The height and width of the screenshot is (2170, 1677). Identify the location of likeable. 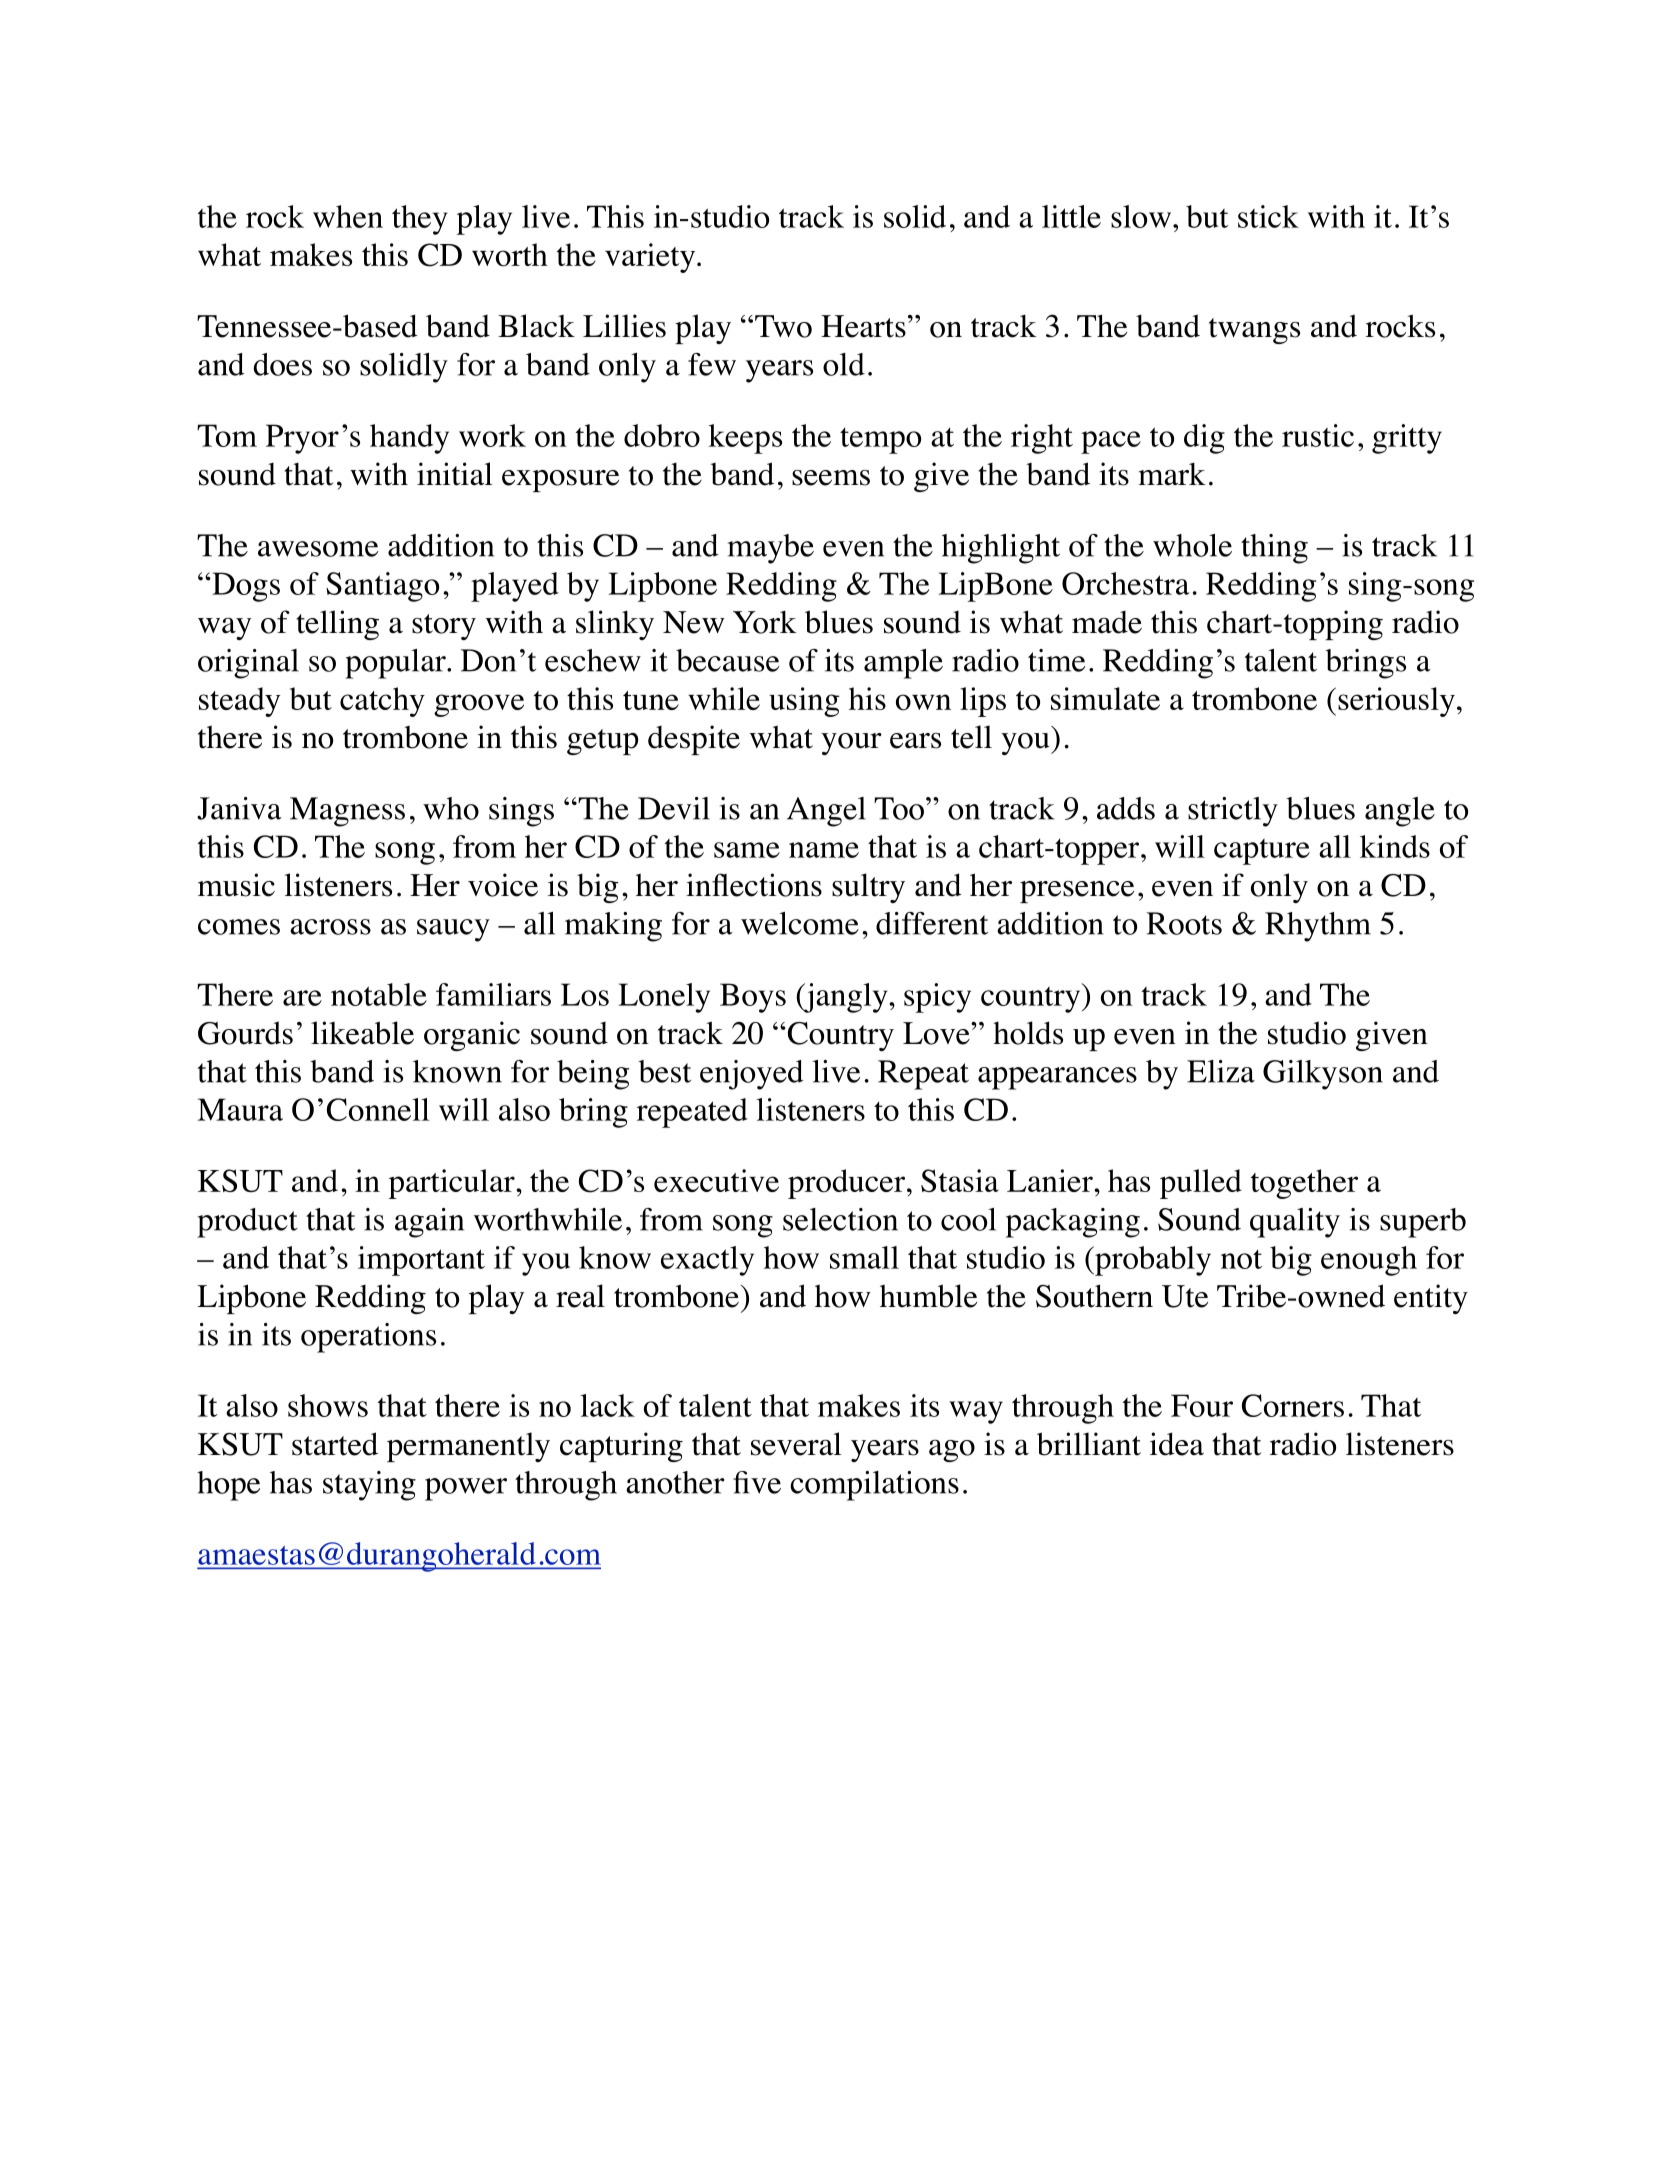
(362, 1033).
